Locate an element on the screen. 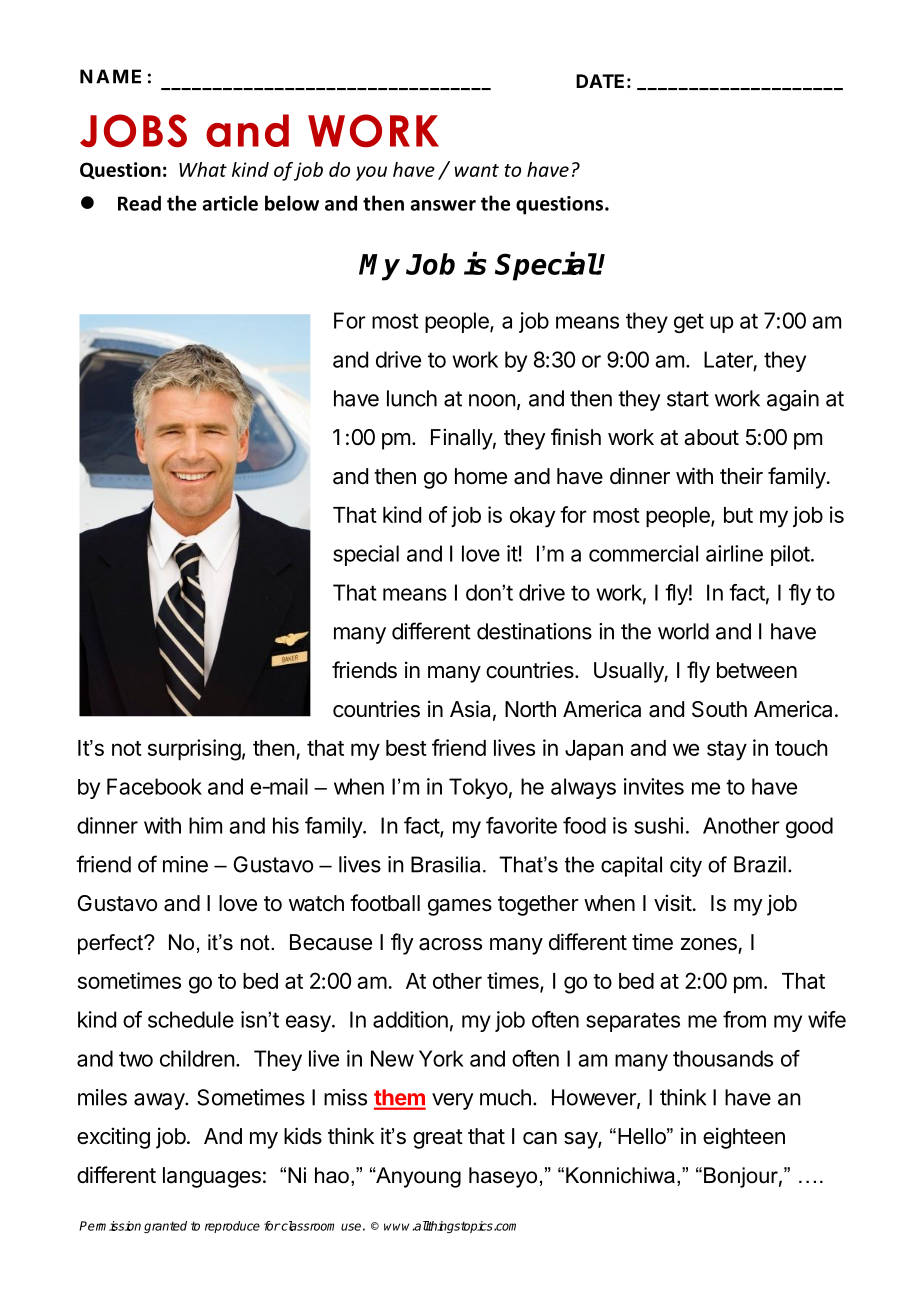 The height and width of the screenshot is (1308, 924). eighteen is located at coordinates (744, 1138).
